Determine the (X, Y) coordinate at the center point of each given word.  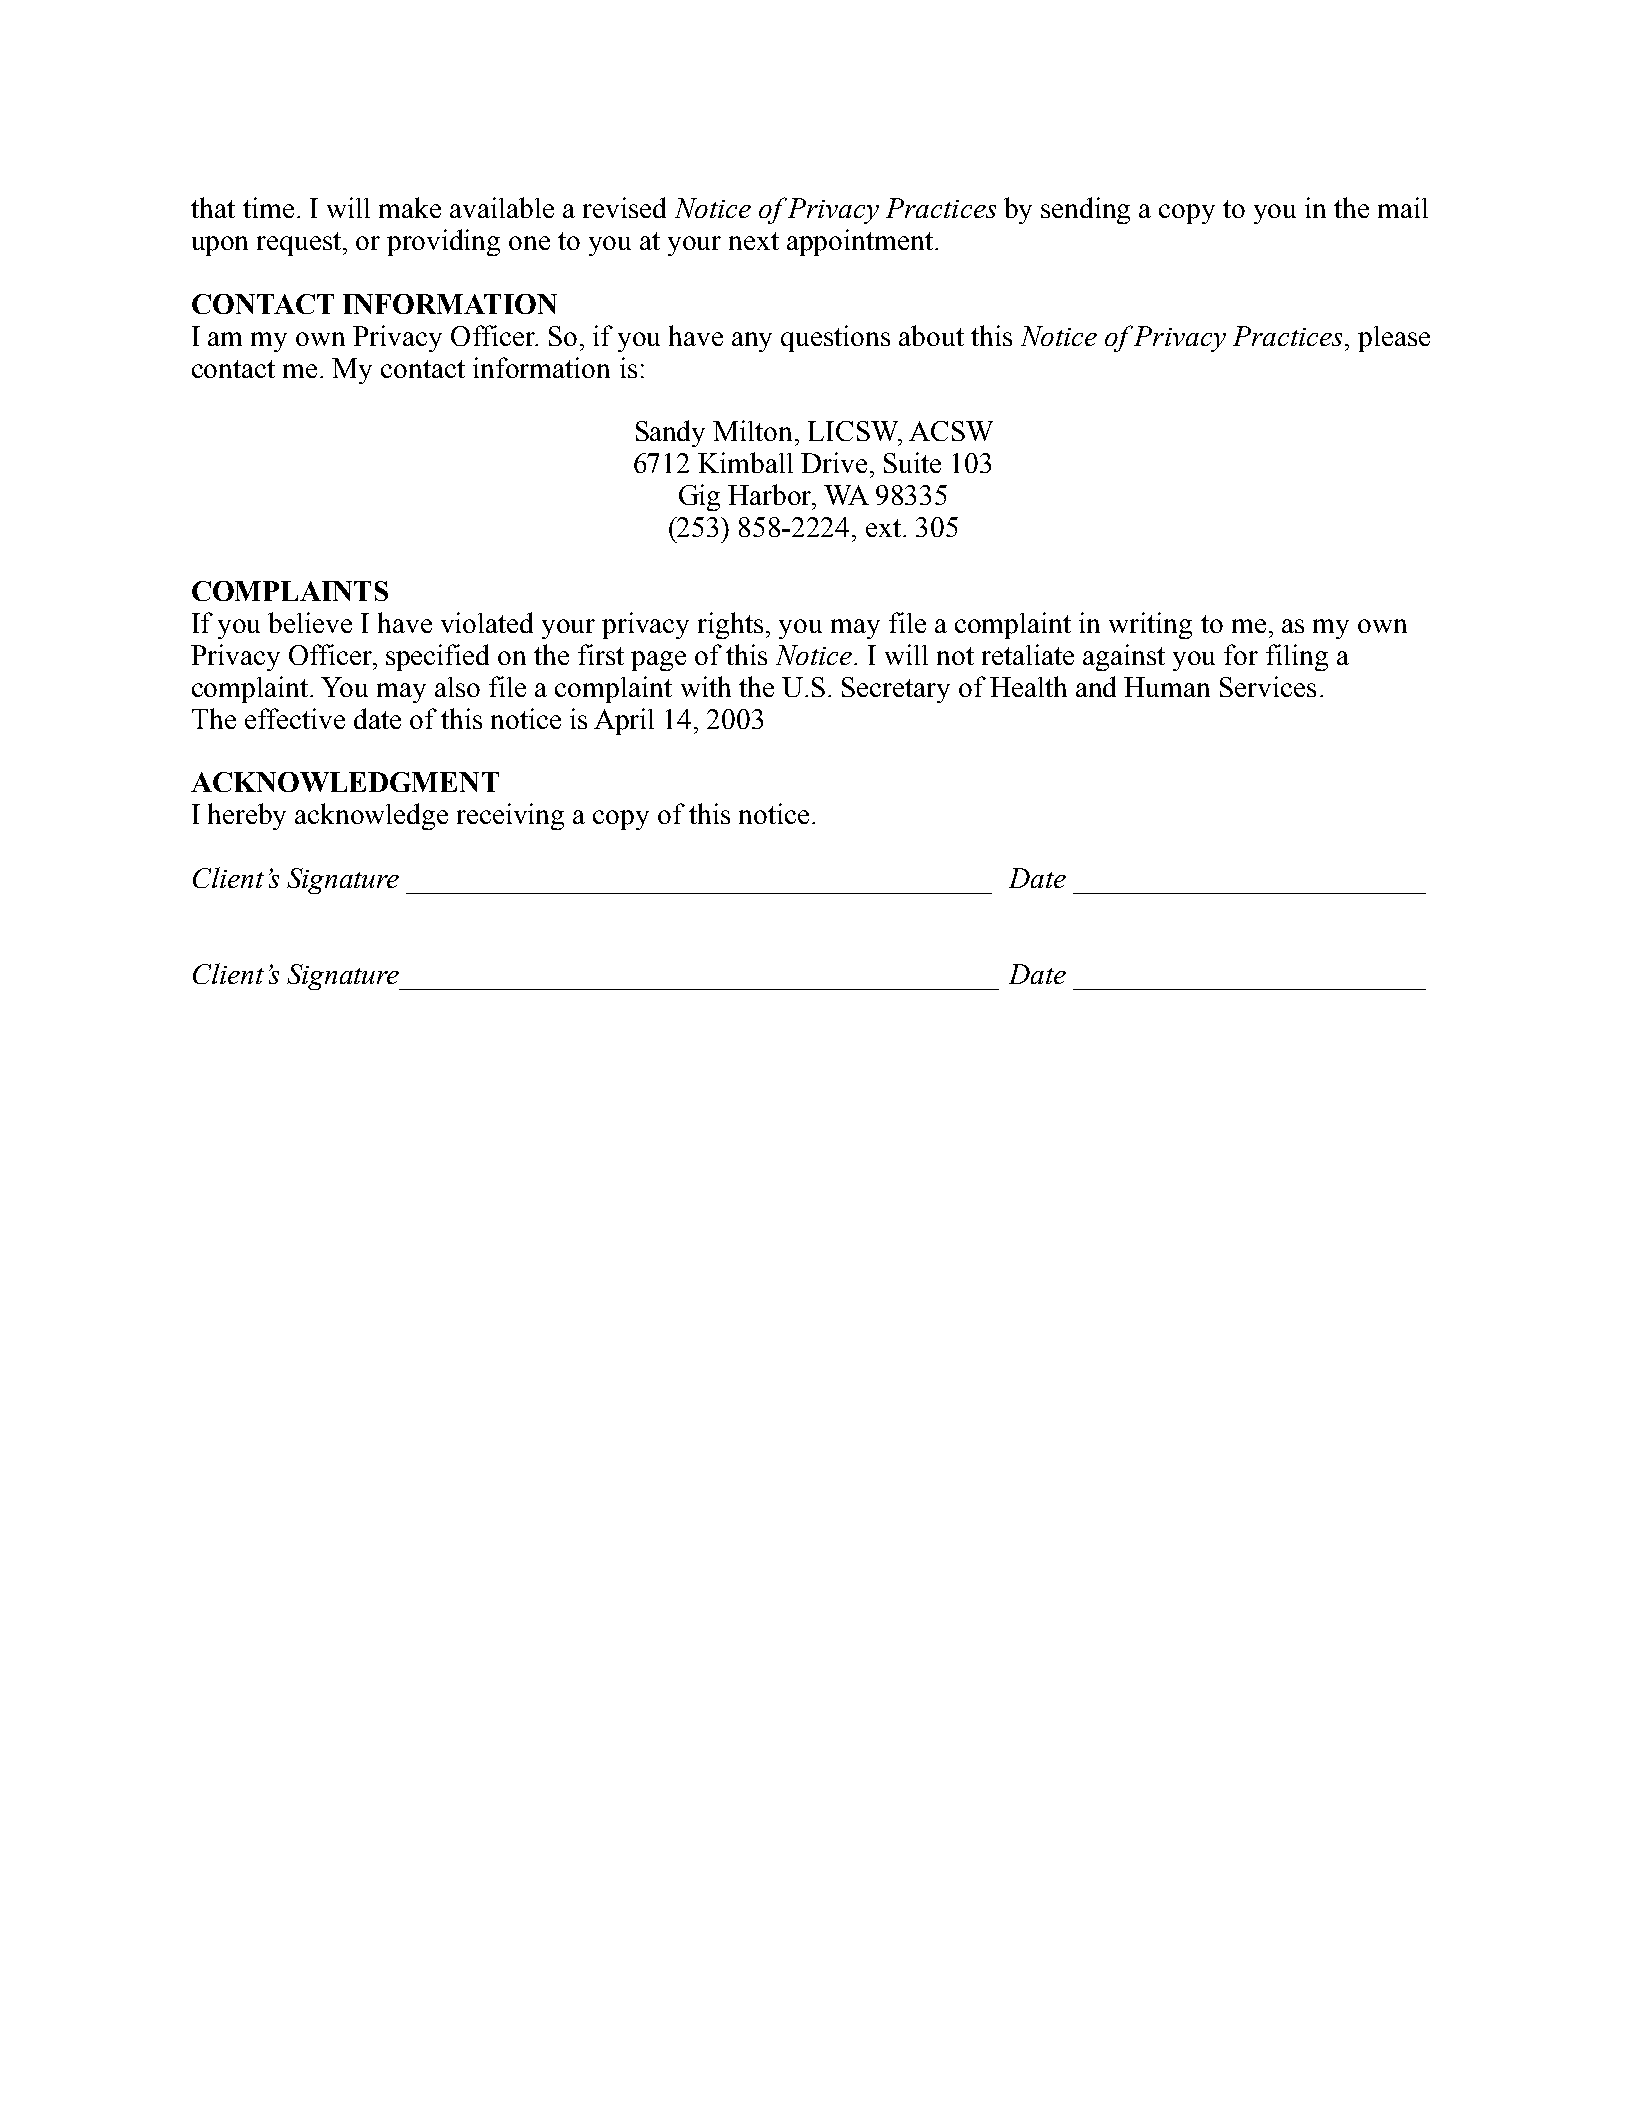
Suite (912, 462)
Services (1268, 686)
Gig (699, 497)
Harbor (771, 496)
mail (1403, 207)
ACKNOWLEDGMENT (345, 782)
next (754, 241)
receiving (510, 816)
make (410, 207)
